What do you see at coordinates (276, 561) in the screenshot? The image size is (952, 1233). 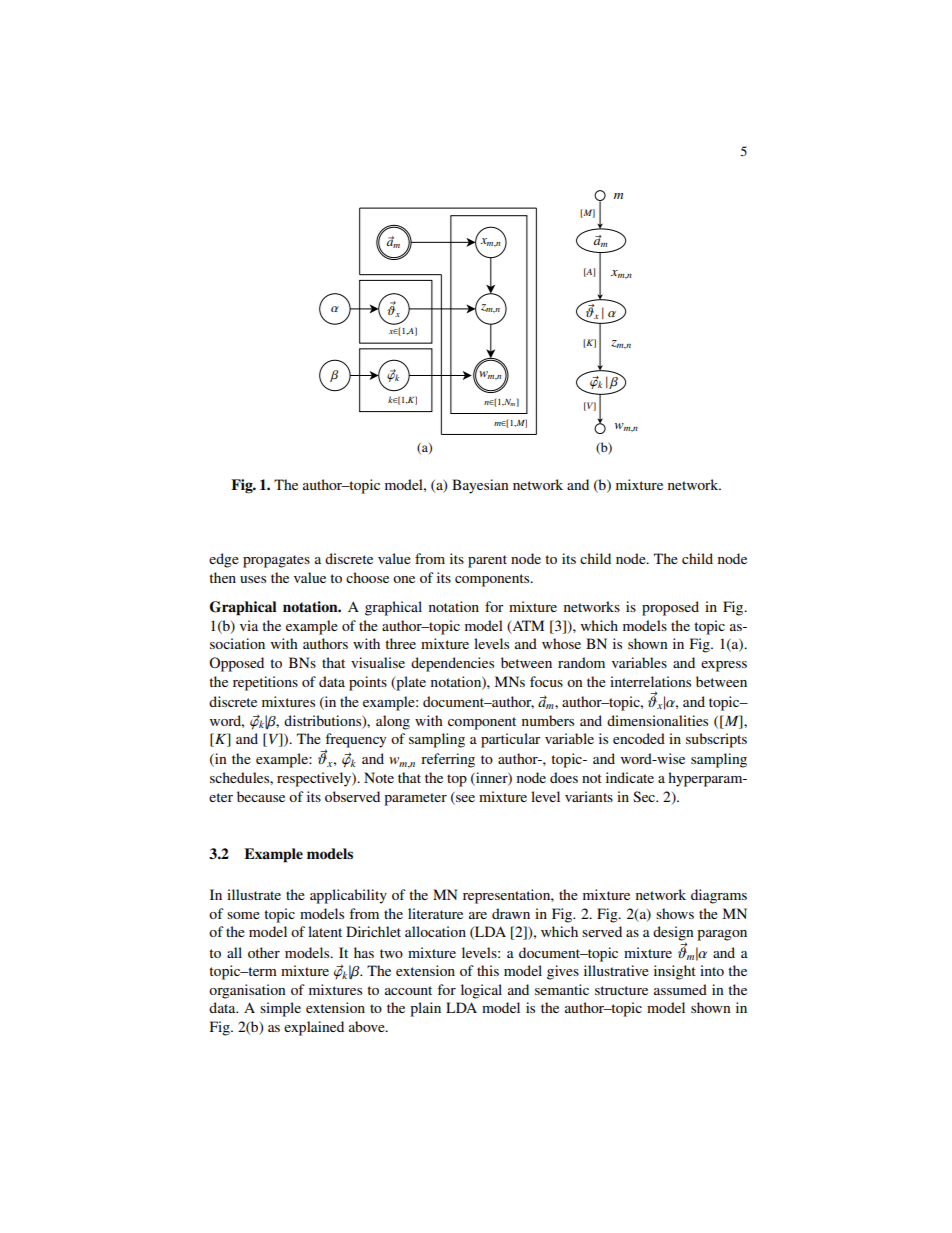 I see `propagates` at bounding box center [276, 561].
